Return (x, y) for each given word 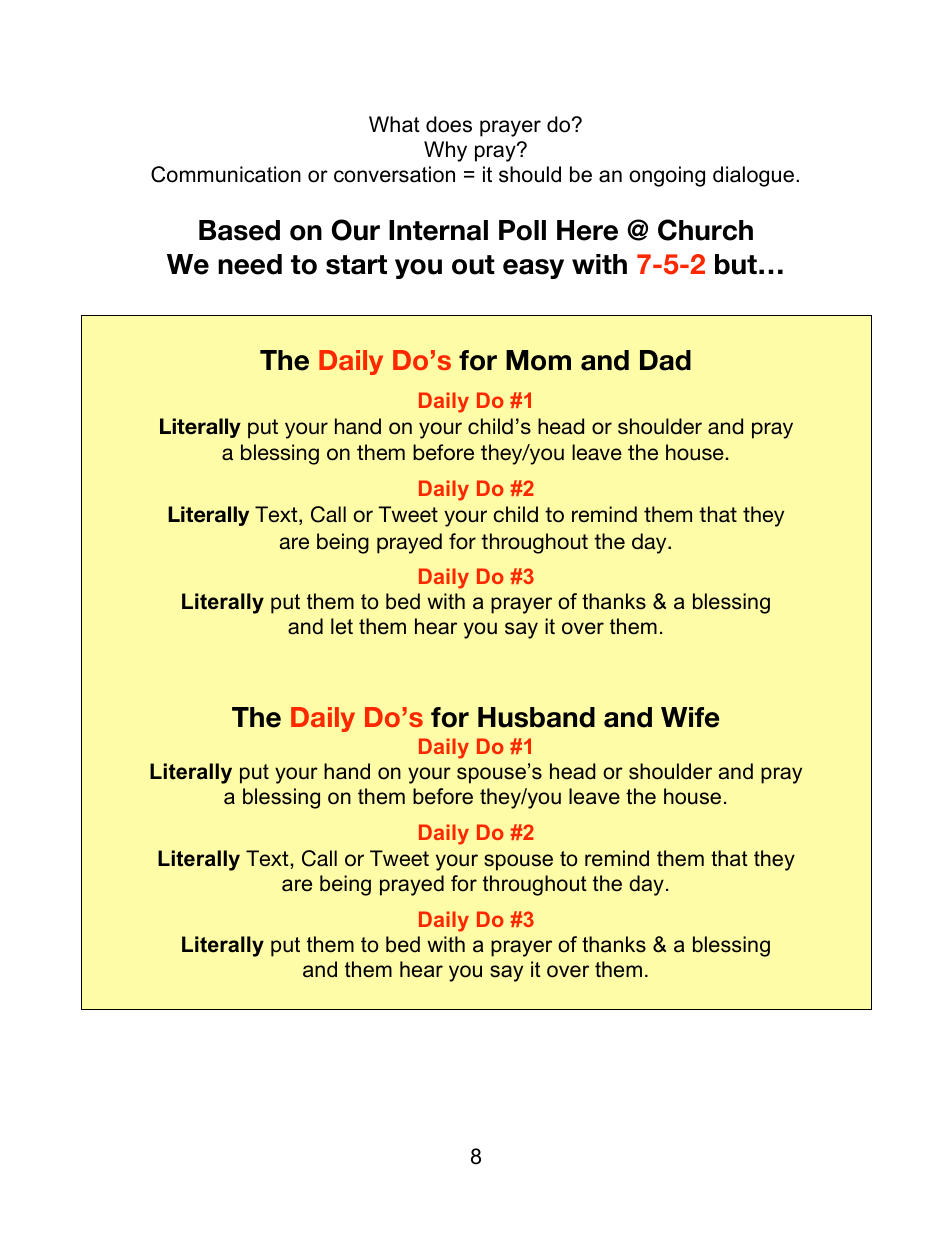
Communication (226, 174)
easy (533, 269)
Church (705, 230)
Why (445, 151)
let (342, 626)
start (356, 265)
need (250, 264)
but (736, 264)
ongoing (667, 176)
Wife (690, 717)
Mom (538, 360)
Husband (536, 717)
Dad (665, 360)
